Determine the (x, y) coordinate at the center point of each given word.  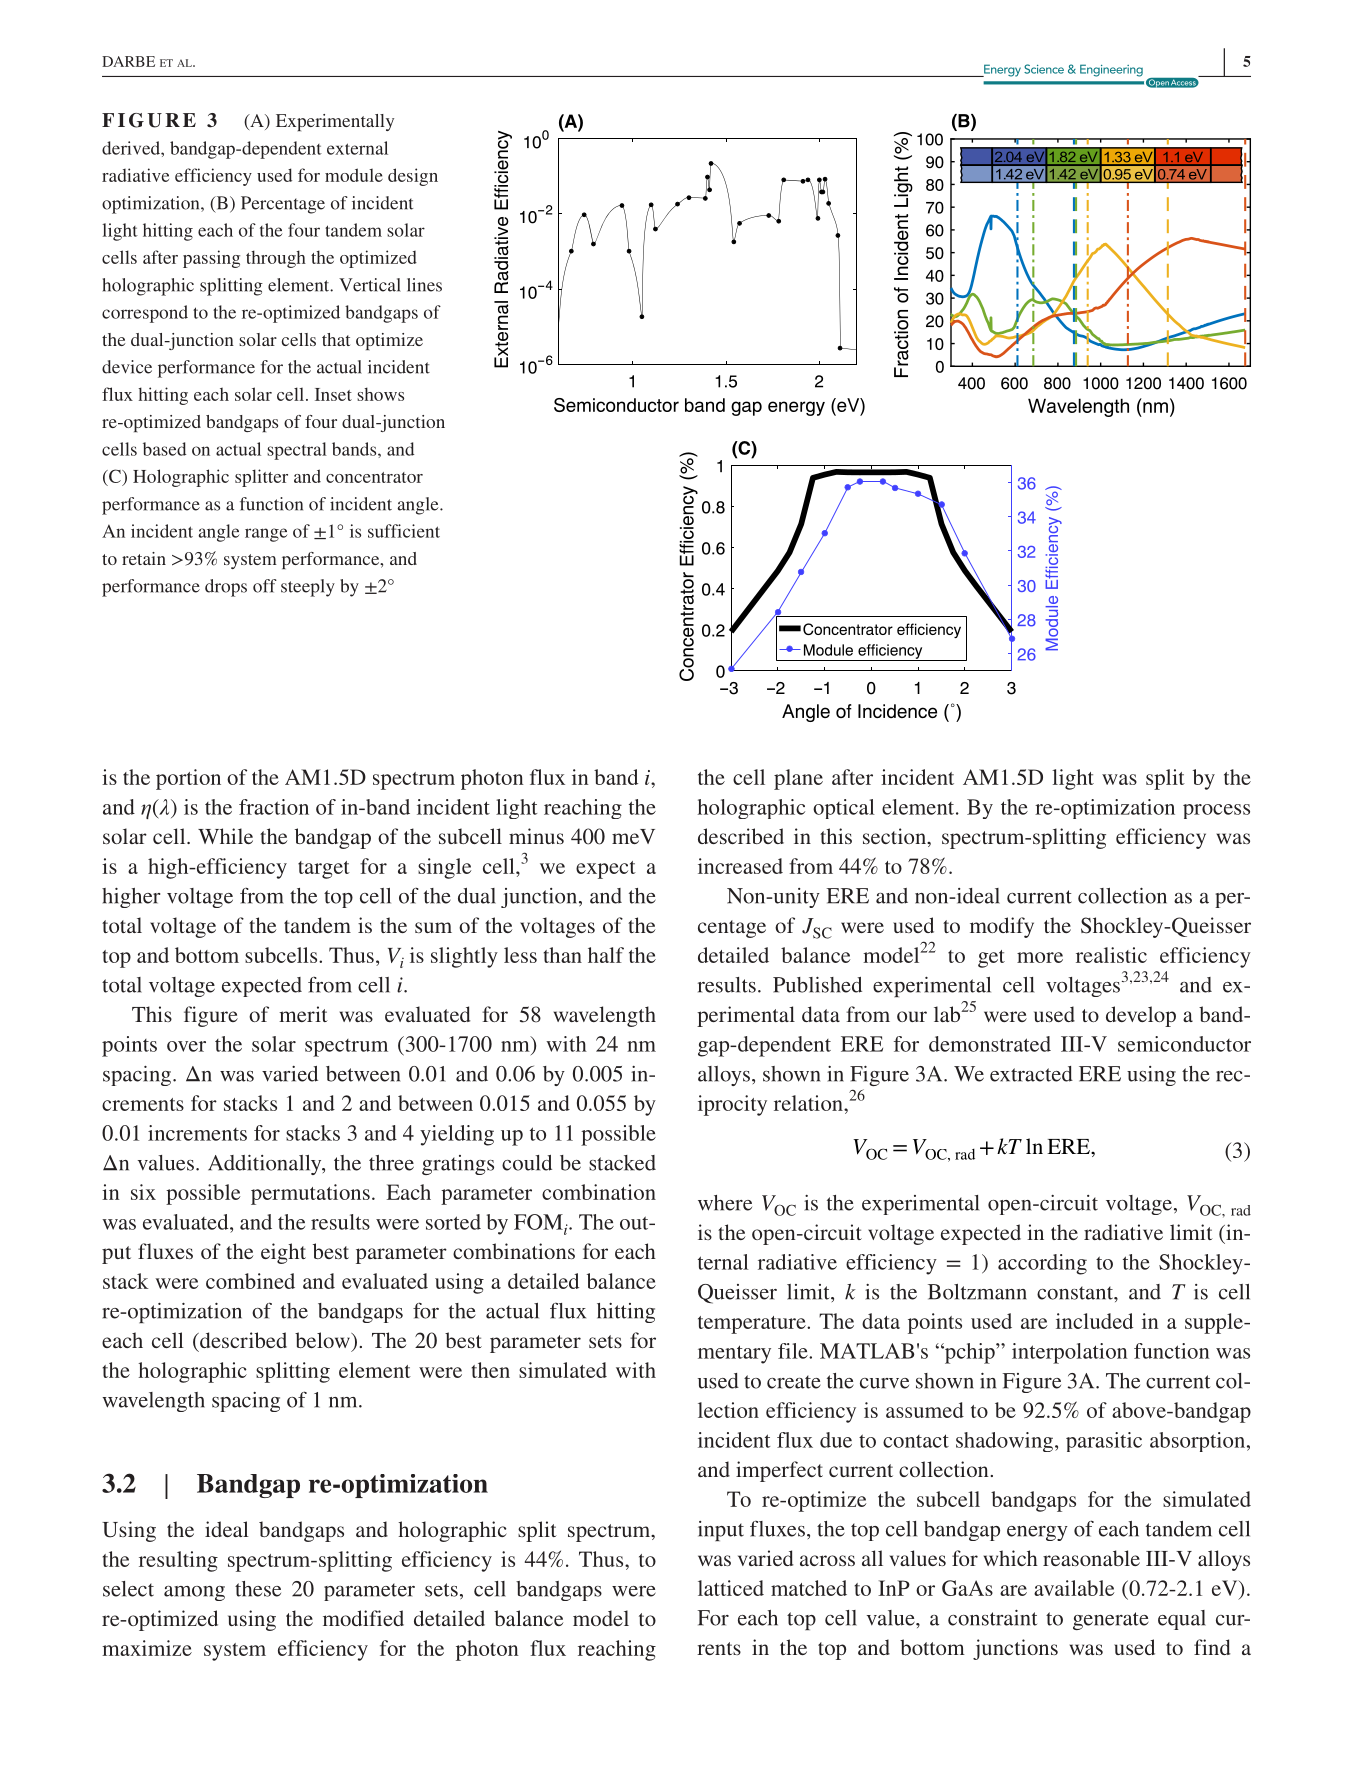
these (258, 1589)
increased (740, 866)
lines (424, 285)
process (1216, 811)
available (1074, 1588)
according (1042, 1264)
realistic (1111, 955)
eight (283, 1253)
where (725, 1203)
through (276, 259)
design (413, 177)
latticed (731, 1588)
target (324, 870)
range (266, 535)
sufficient (404, 531)
